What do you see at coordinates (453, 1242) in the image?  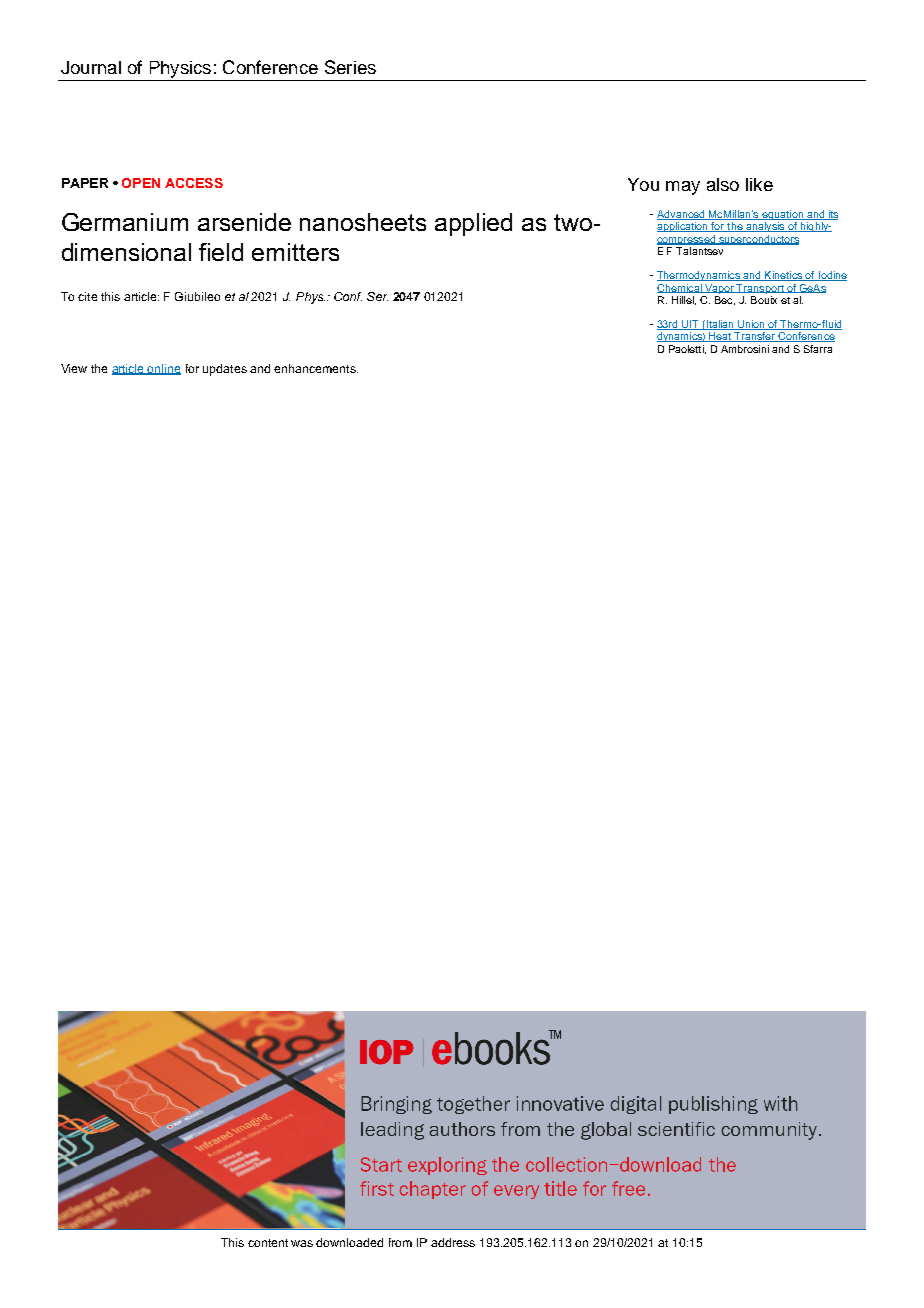 I see `address` at bounding box center [453, 1242].
